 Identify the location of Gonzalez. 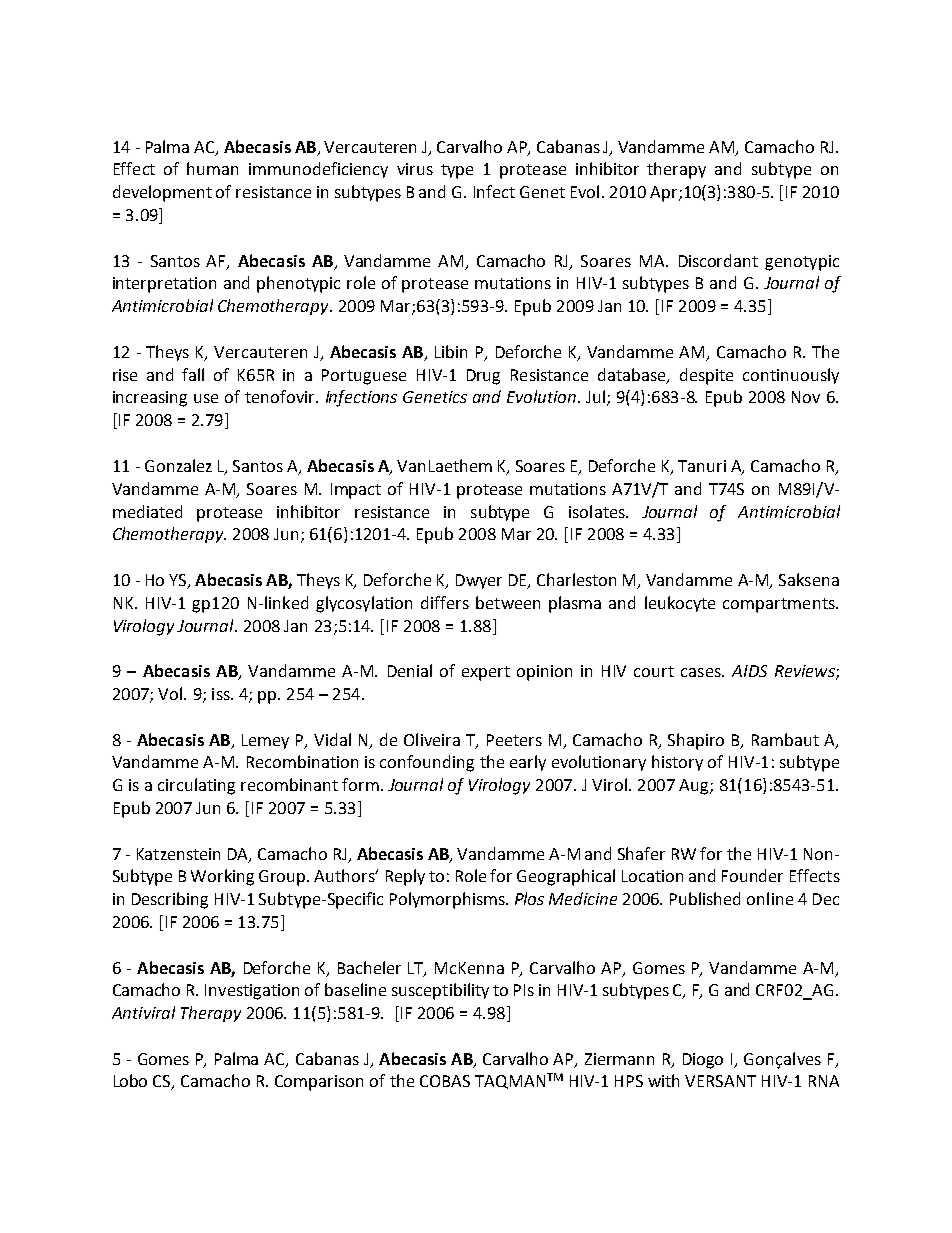
(178, 465).
